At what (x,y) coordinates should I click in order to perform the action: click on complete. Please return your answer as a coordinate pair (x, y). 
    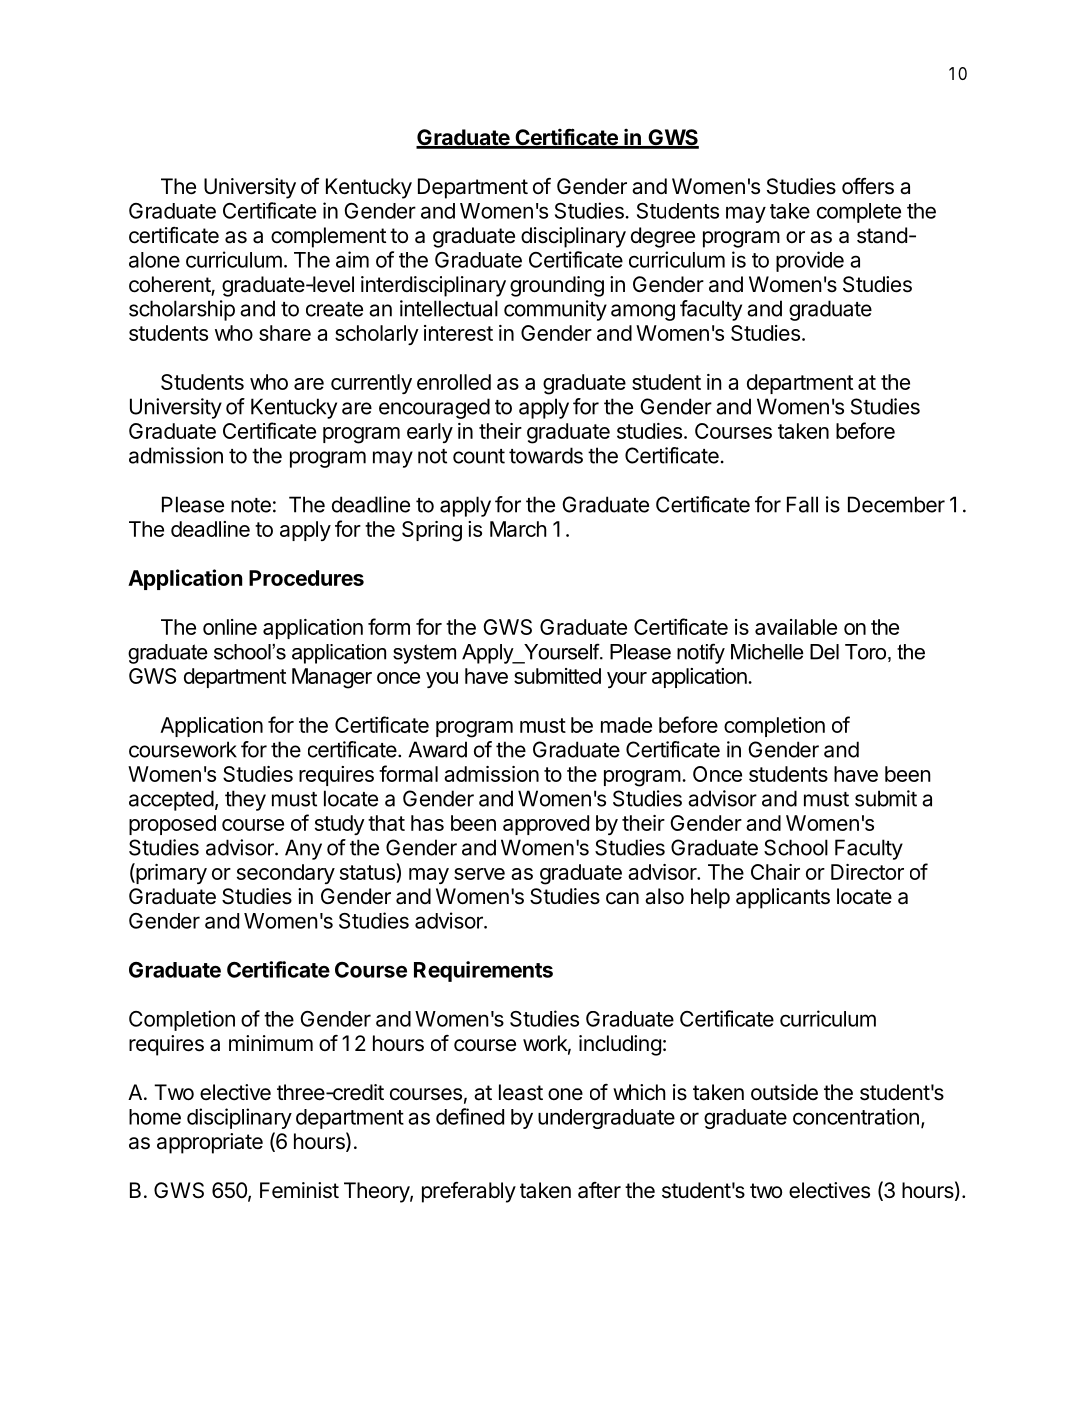
    Looking at the image, I should click on (859, 213).
